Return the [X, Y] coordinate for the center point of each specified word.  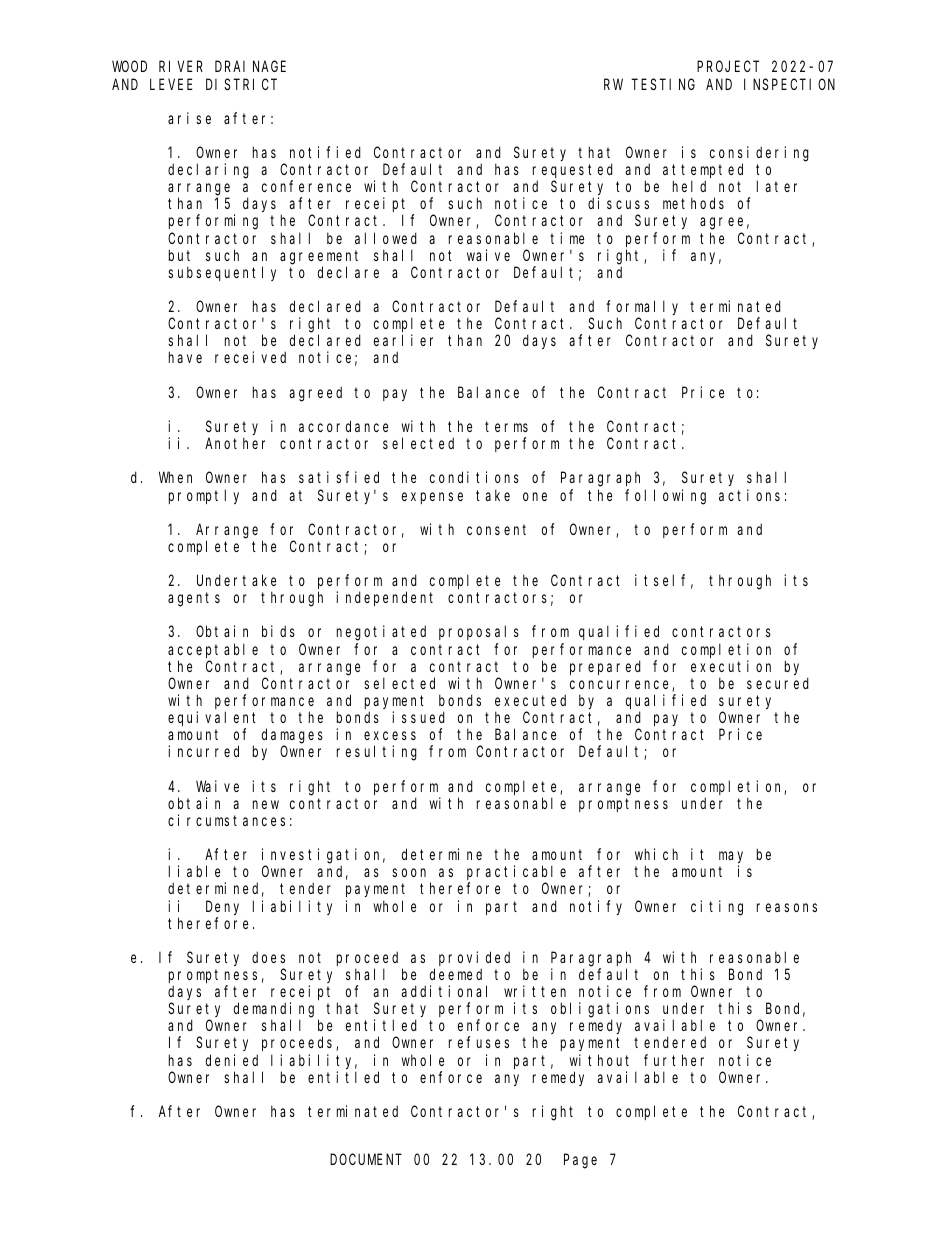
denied [232, 1060]
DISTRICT [241, 84]
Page [580, 1162]
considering [759, 154]
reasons [787, 907]
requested [573, 172]
